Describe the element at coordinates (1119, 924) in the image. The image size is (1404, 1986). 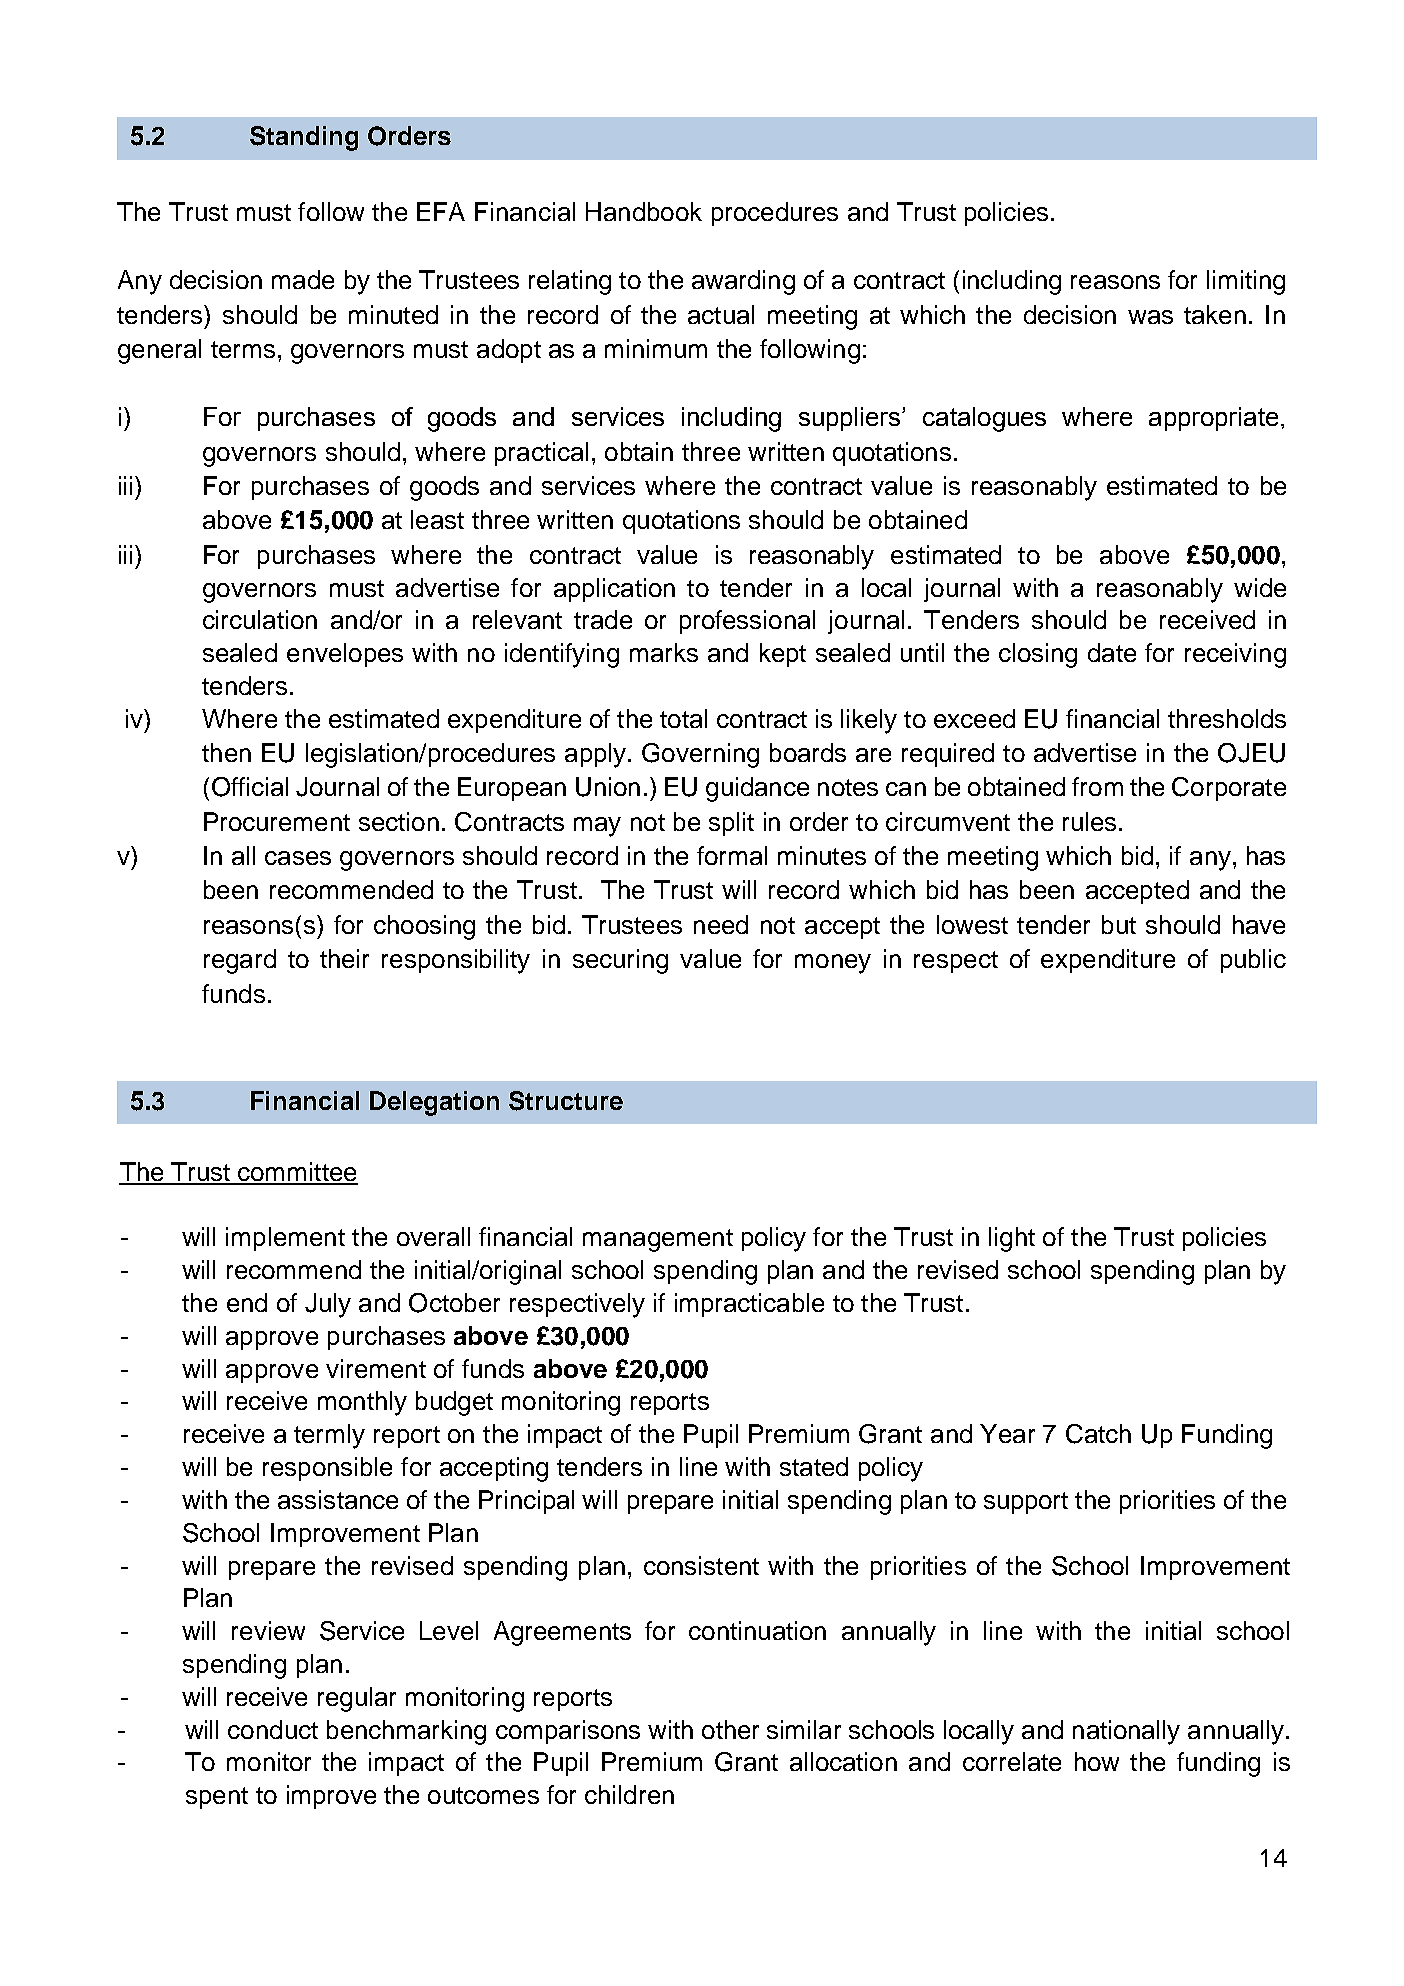
I see `but` at that location.
